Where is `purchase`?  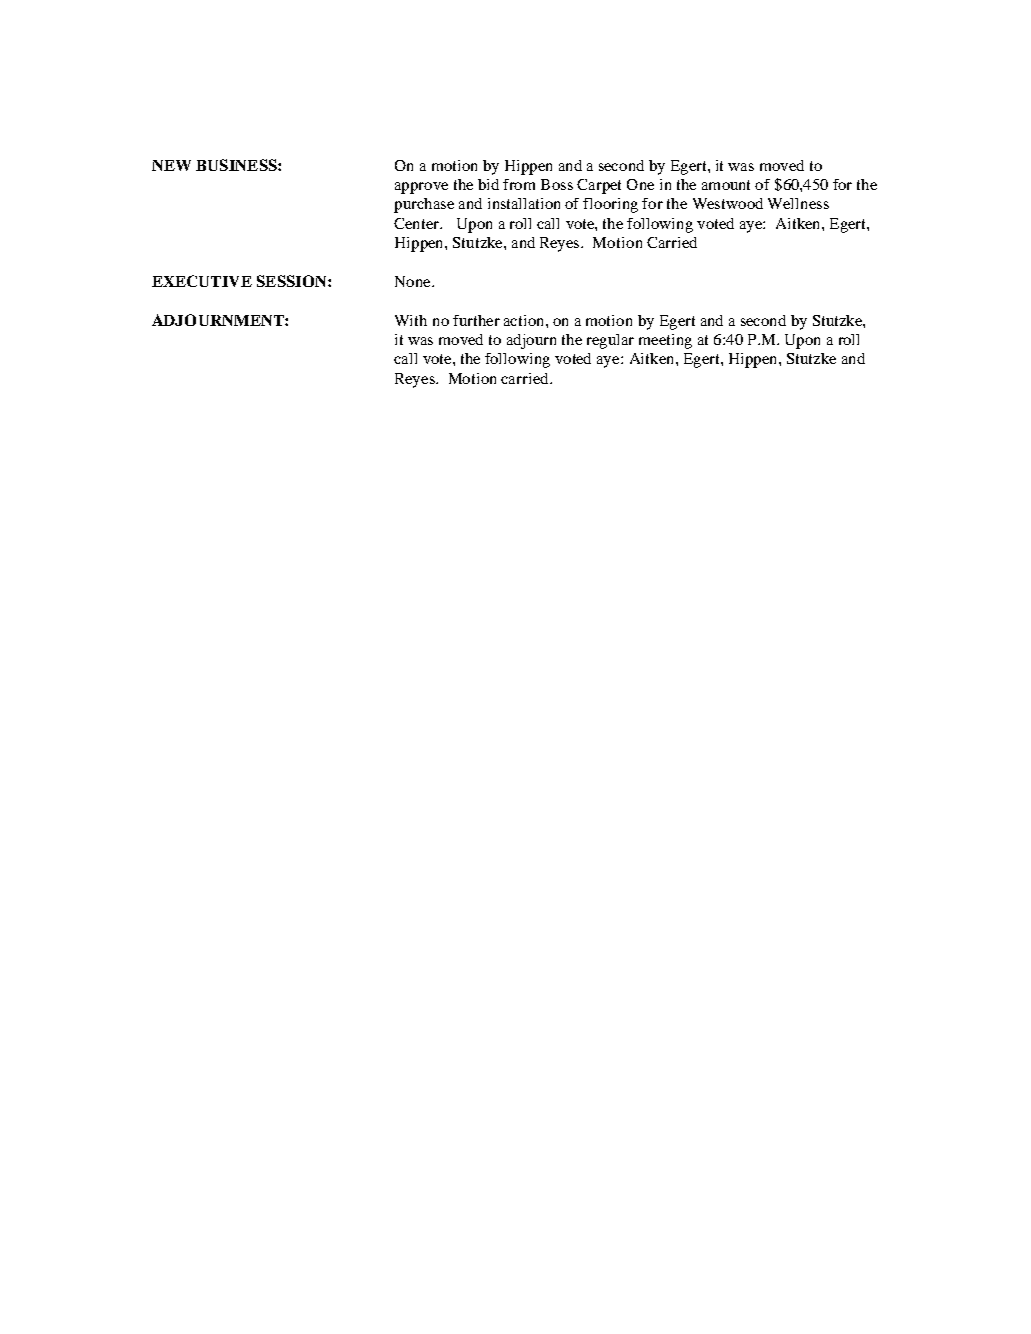
purchase is located at coordinates (424, 205).
